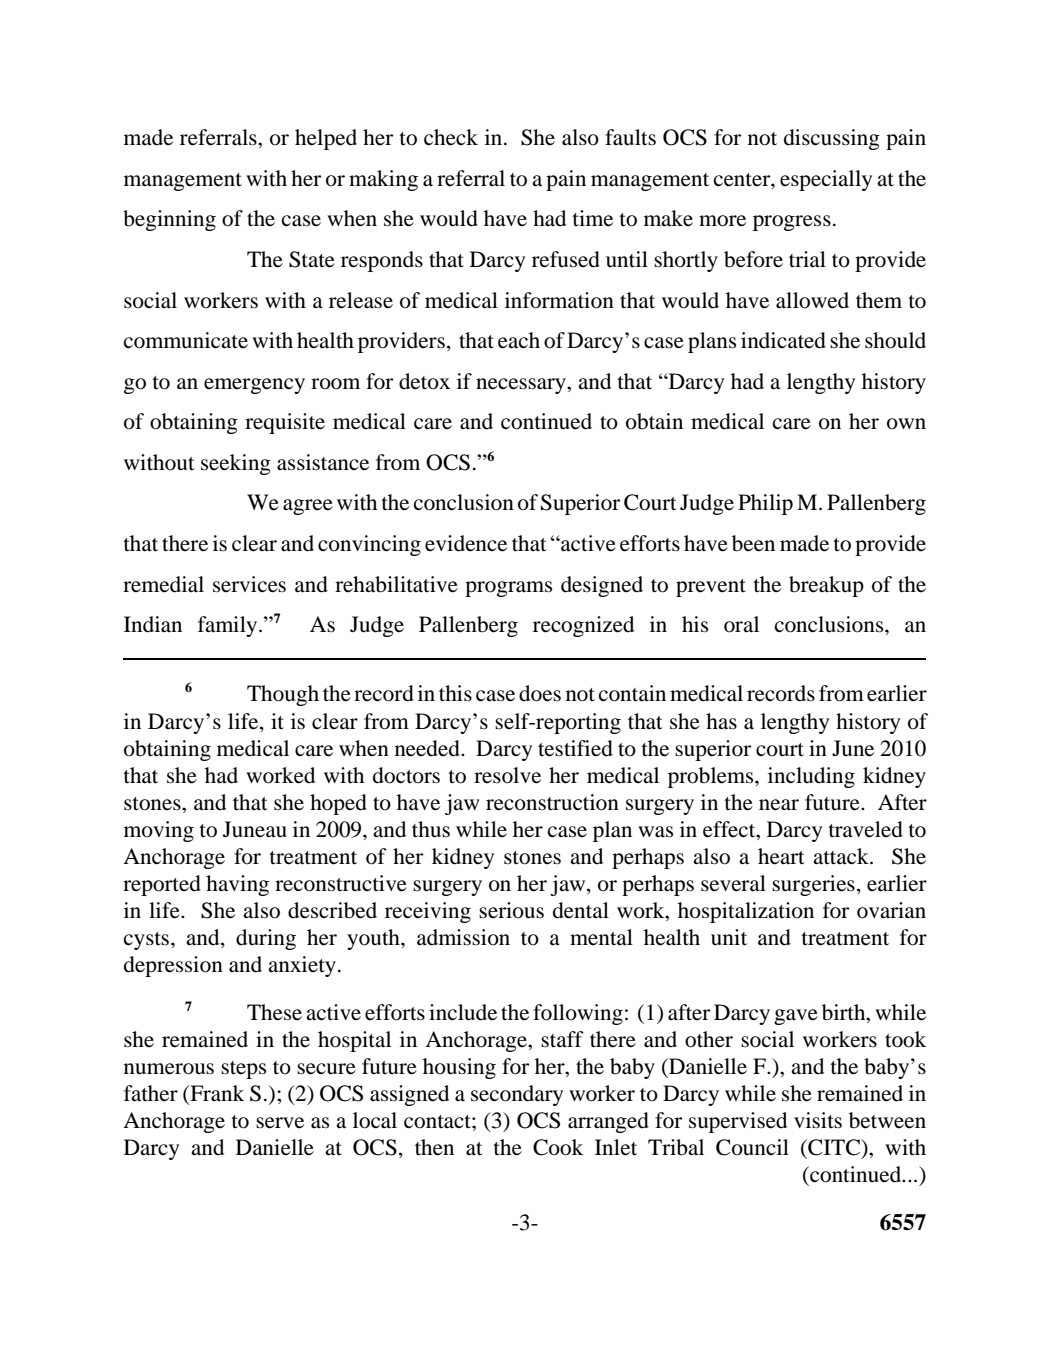 This image has height=1359, width=1050. Describe the element at coordinates (249, 584) in the image. I see `services` at that location.
